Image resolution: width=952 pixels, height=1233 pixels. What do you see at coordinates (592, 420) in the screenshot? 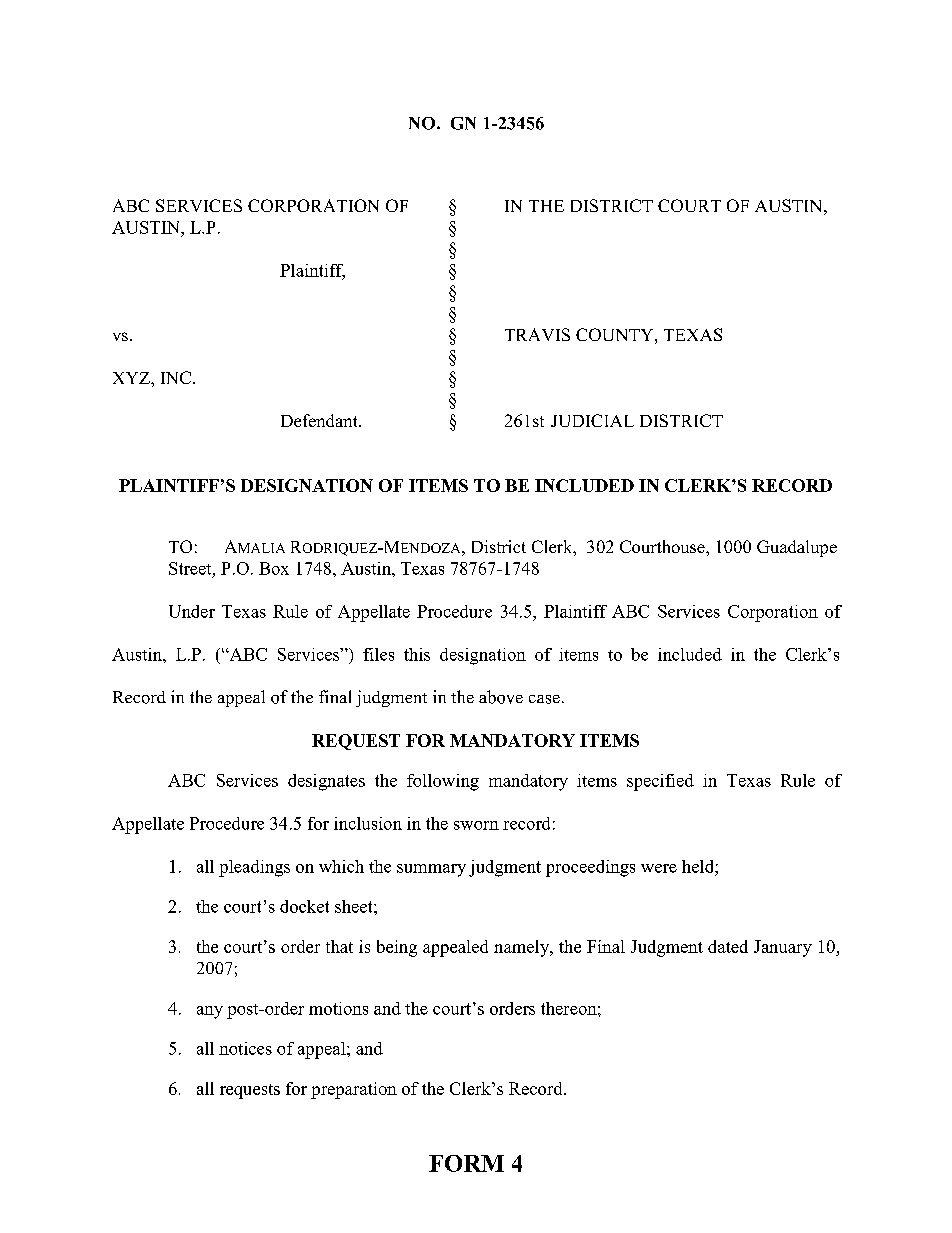
I see `JUDICIAL` at bounding box center [592, 420].
